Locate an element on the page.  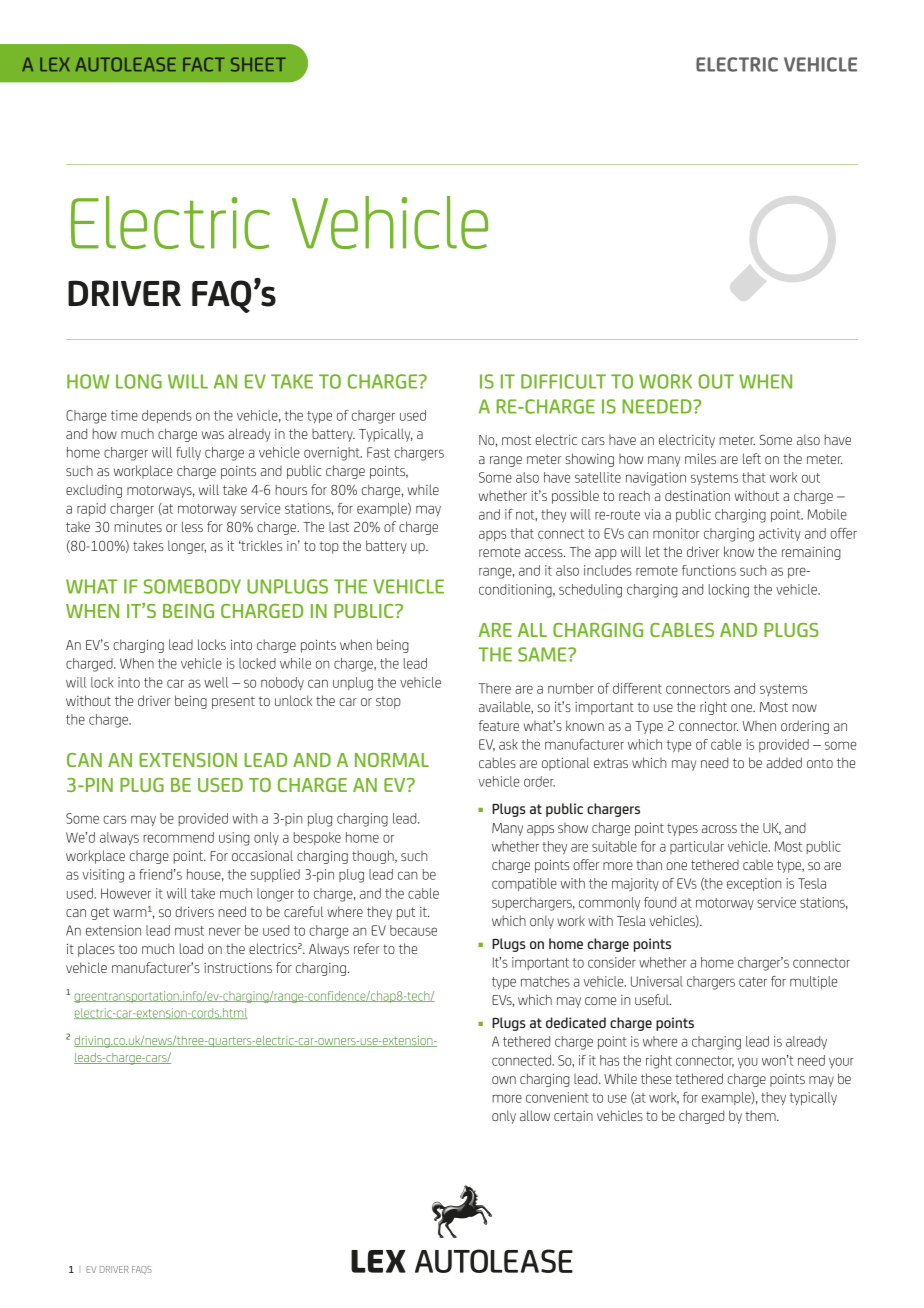
FAQS is located at coordinates (142, 1270).
